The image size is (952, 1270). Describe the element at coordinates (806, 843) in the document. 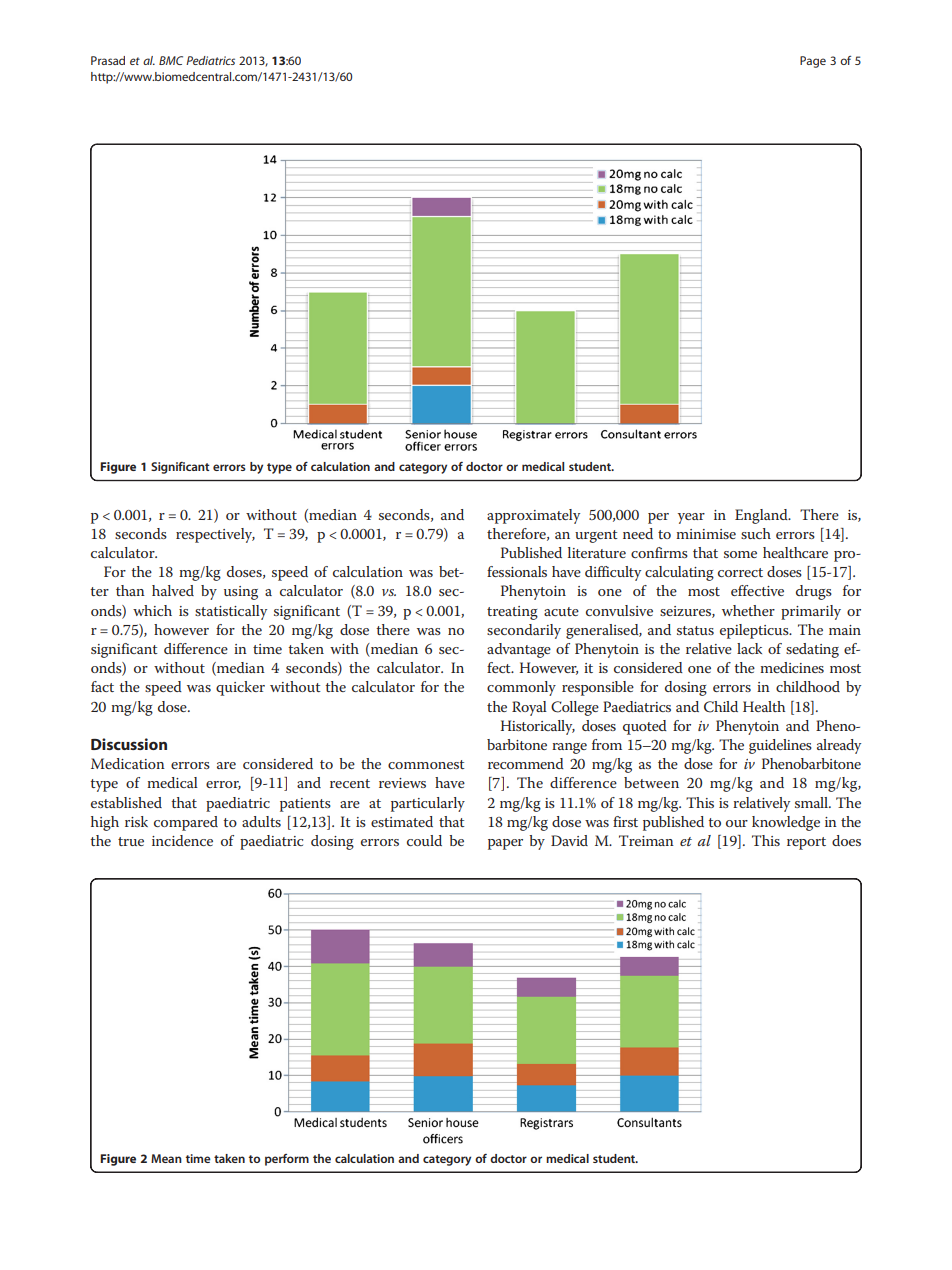

I see `report` at that location.
